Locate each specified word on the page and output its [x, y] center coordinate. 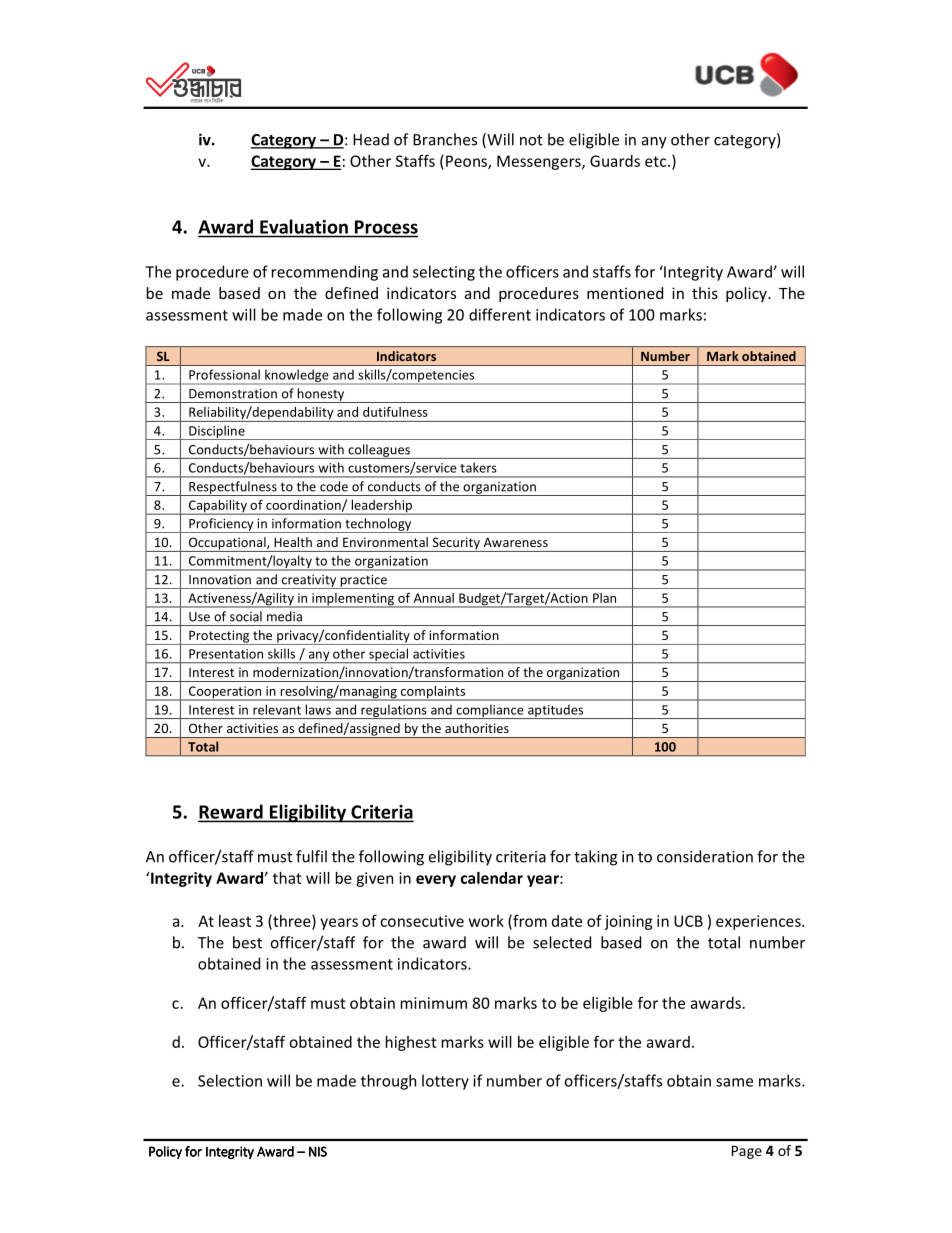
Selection [230, 1080]
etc [655, 161]
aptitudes [555, 712]
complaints [433, 693]
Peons [467, 162]
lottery [445, 1082]
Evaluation [304, 226]
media [284, 616]
